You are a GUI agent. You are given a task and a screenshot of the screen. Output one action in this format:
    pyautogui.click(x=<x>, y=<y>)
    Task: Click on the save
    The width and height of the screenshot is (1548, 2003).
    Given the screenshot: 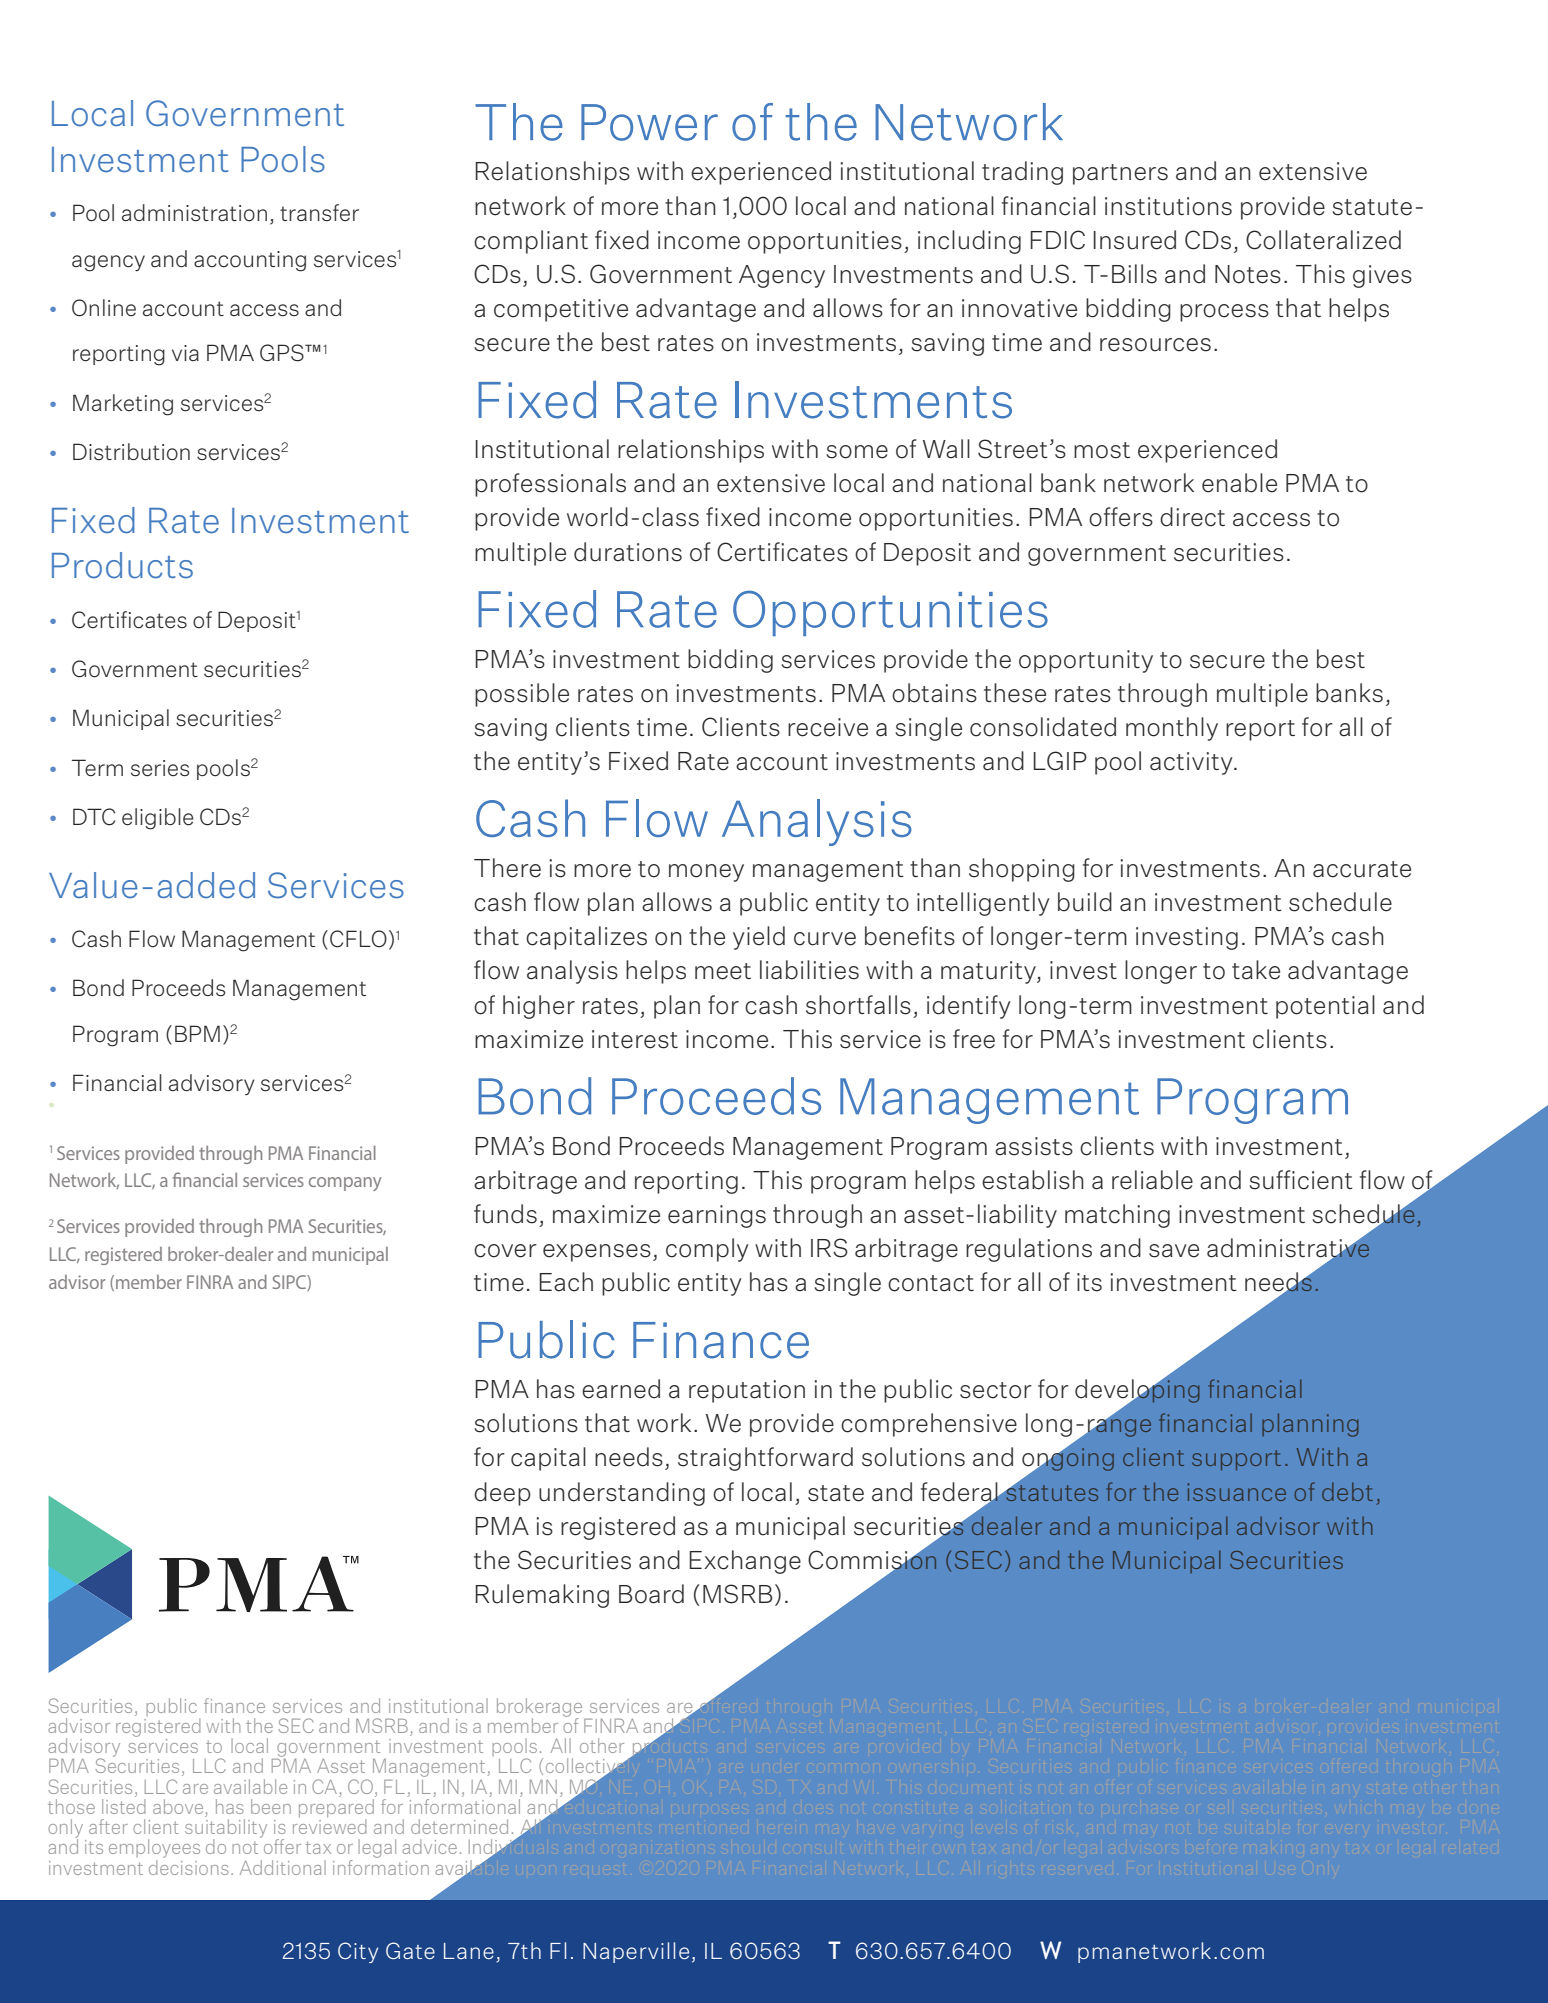 What is the action you would take?
    pyautogui.click(x=1174, y=1251)
